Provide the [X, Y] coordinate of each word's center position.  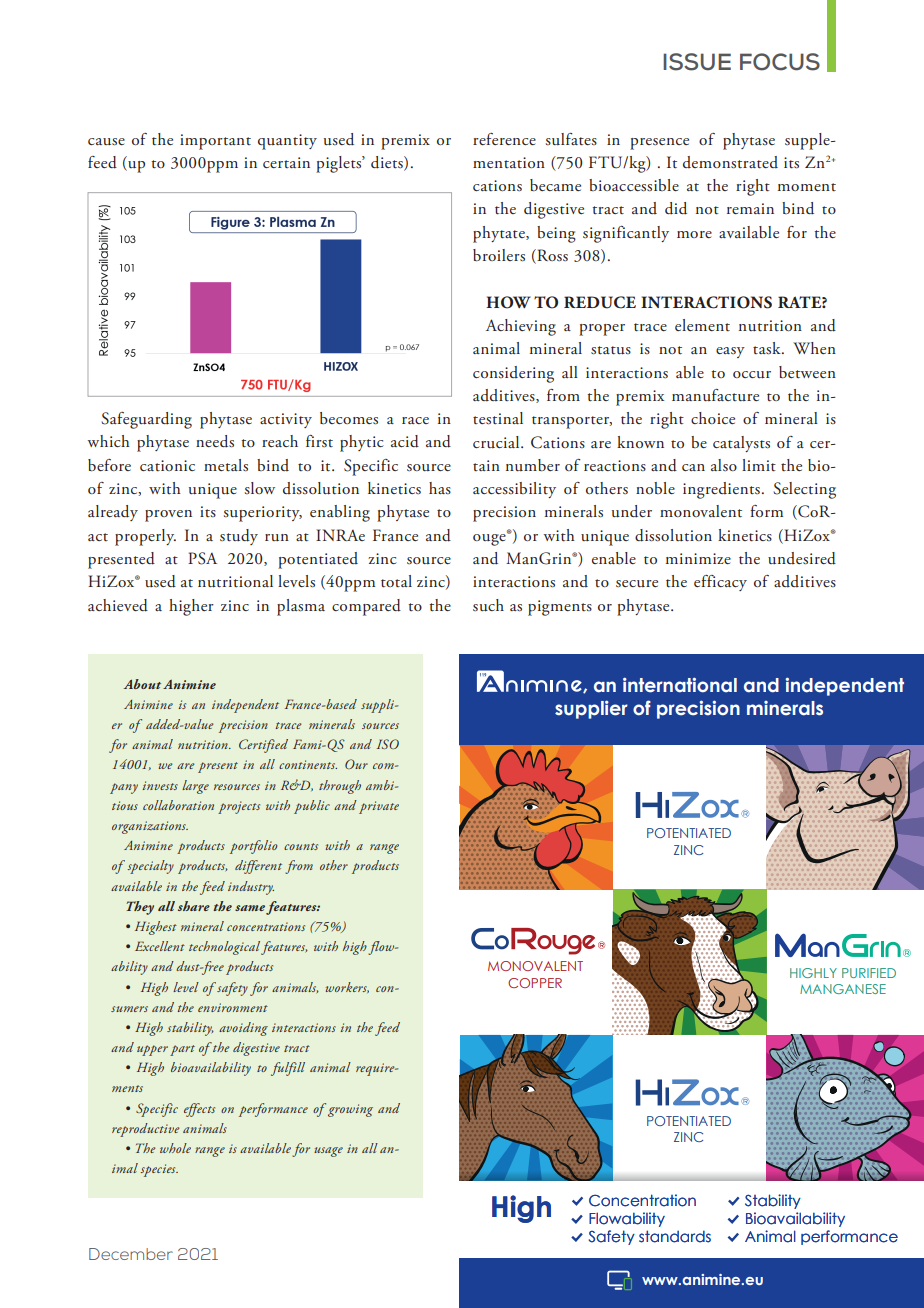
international [680, 685]
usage [328, 1152]
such [488, 605]
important [215, 142]
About [142, 684]
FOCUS [780, 62]
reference [504, 139]
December [131, 1254]
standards [675, 1236]
